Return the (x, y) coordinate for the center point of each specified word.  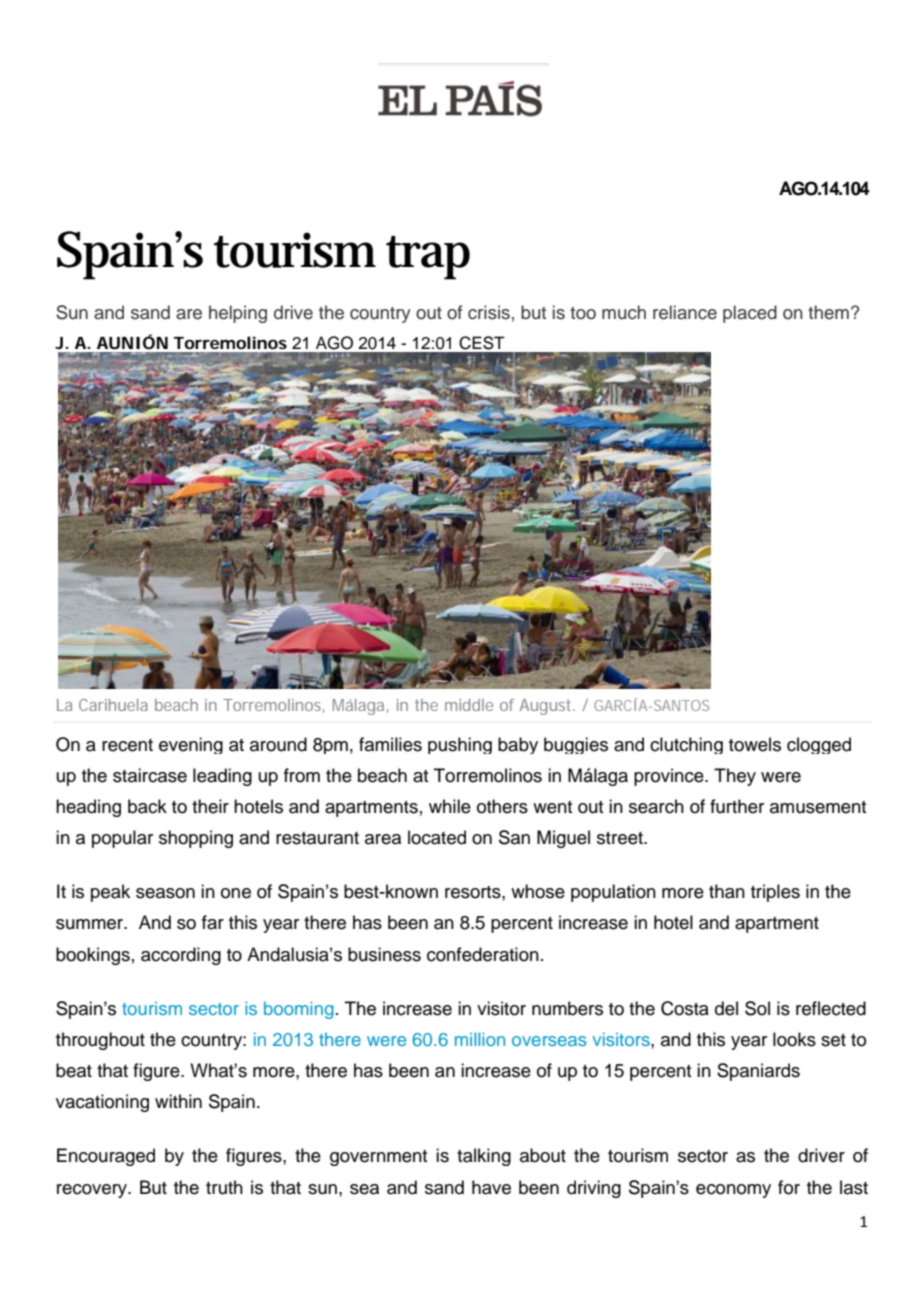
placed (750, 314)
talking (484, 1157)
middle (469, 705)
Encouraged (106, 1157)
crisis (489, 312)
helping (238, 314)
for (789, 1187)
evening (191, 745)
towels (755, 744)
